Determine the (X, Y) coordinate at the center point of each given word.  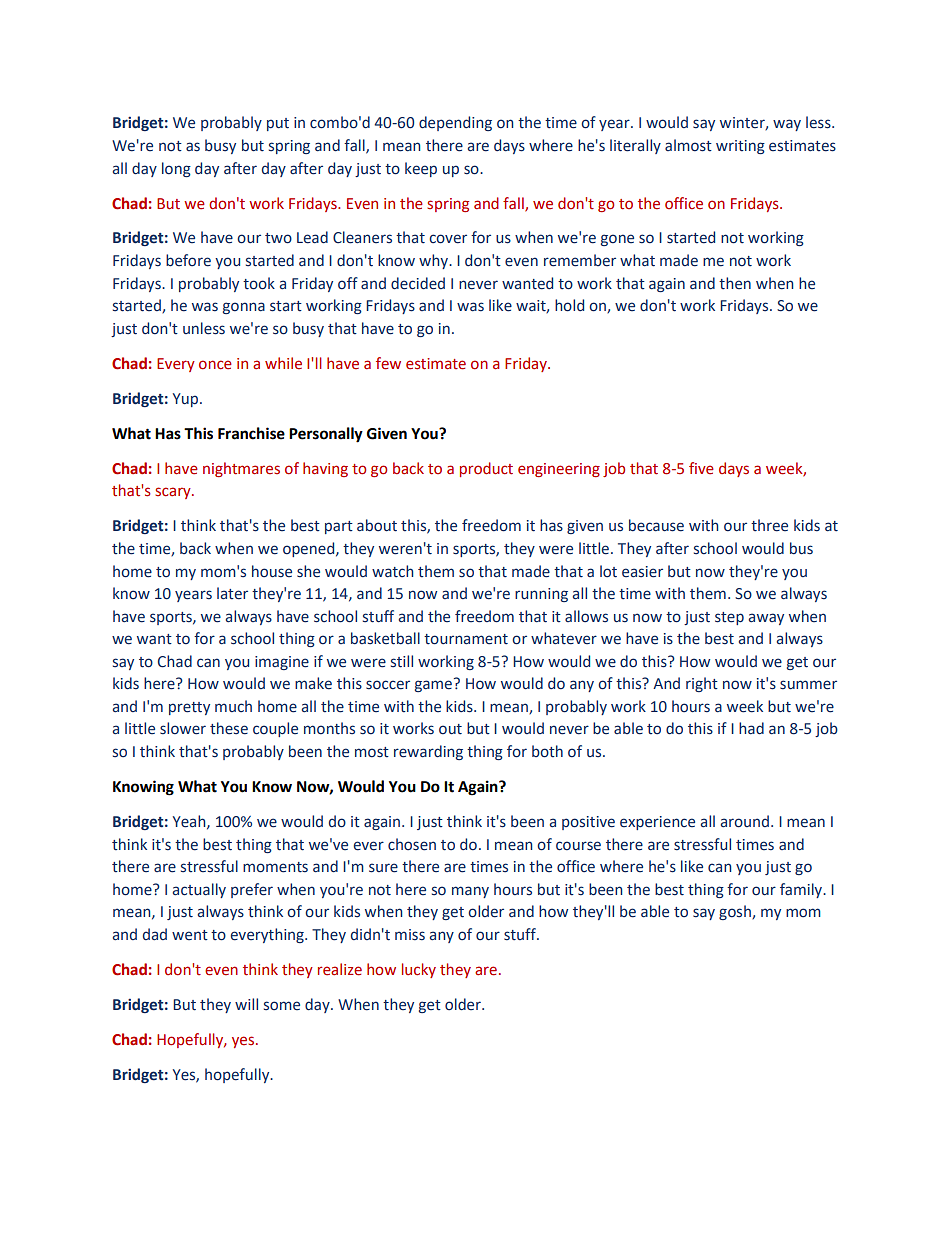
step (729, 618)
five (701, 468)
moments (275, 867)
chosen (412, 844)
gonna (244, 308)
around (745, 821)
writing (740, 147)
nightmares (241, 469)
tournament (466, 639)
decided (418, 283)
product (486, 469)
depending (455, 123)
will (246, 1004)
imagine (282, 663)
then (735, 283)
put (278, 124)
